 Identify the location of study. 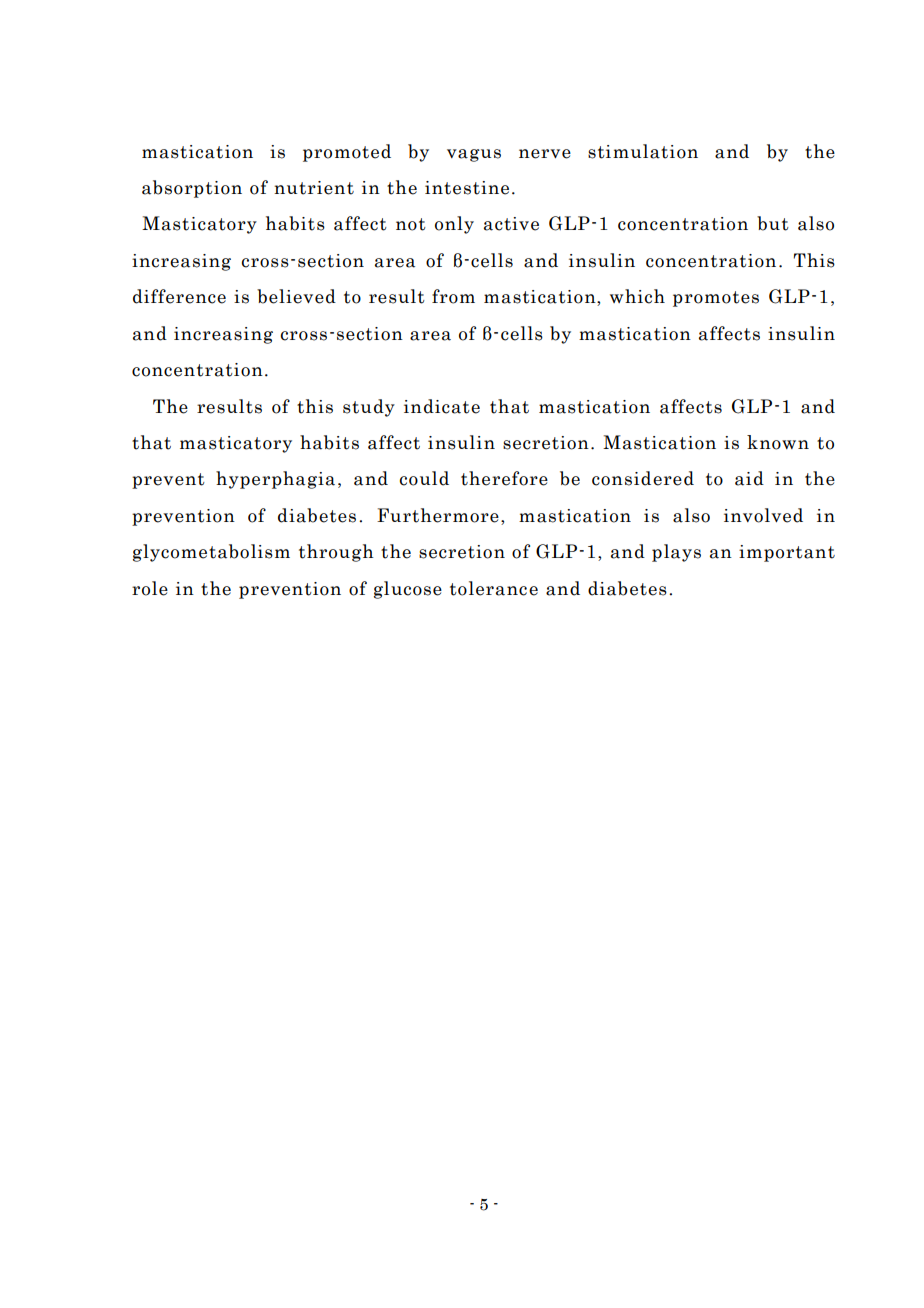
(369, 408).
